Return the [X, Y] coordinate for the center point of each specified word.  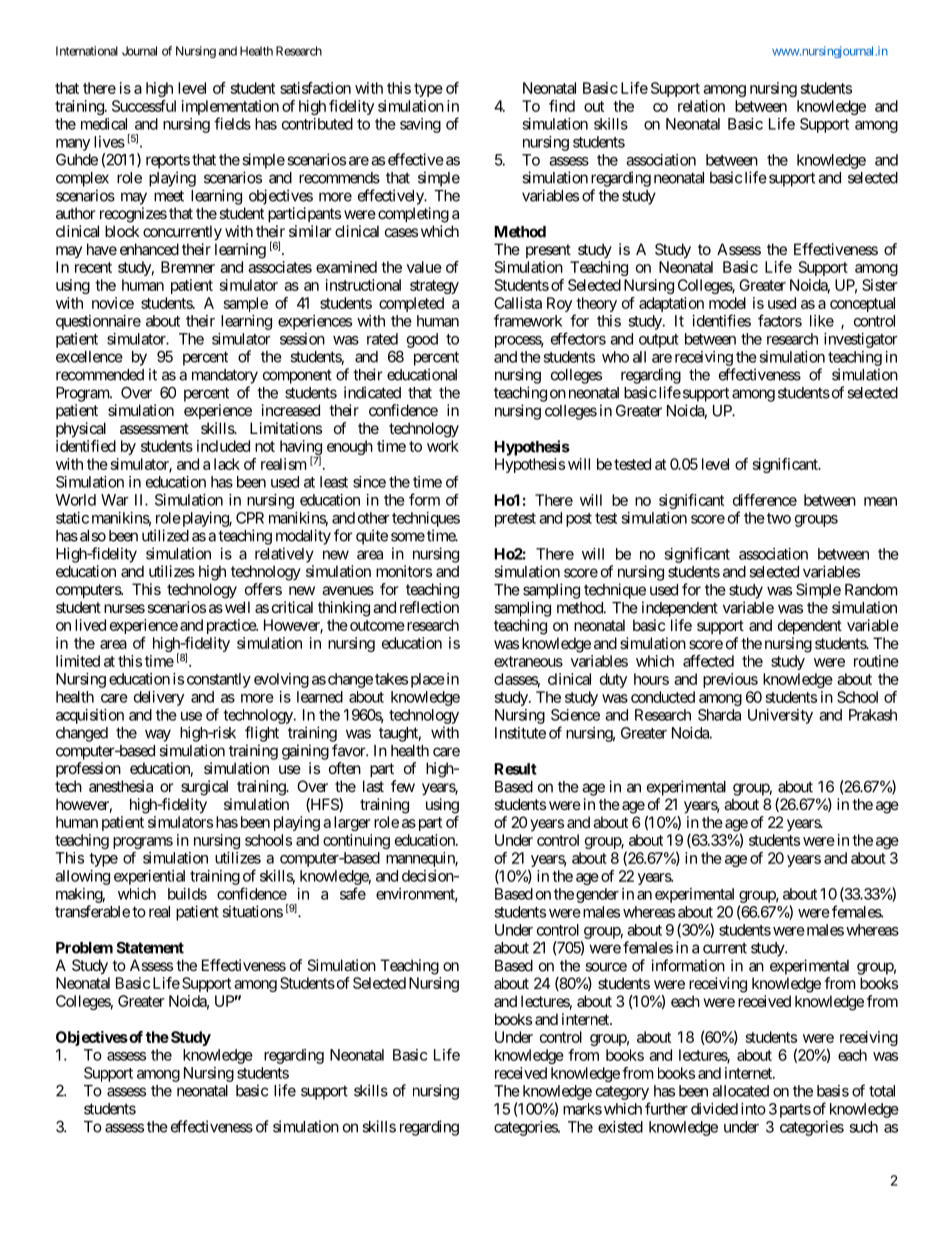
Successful [144, 106]
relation [701, 106]
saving [420, 125]
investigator [861, 340]
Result [515, 769]
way [158, 735]
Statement [150, 947]
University [780, 716]
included [223, 446]
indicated [372, 392]
